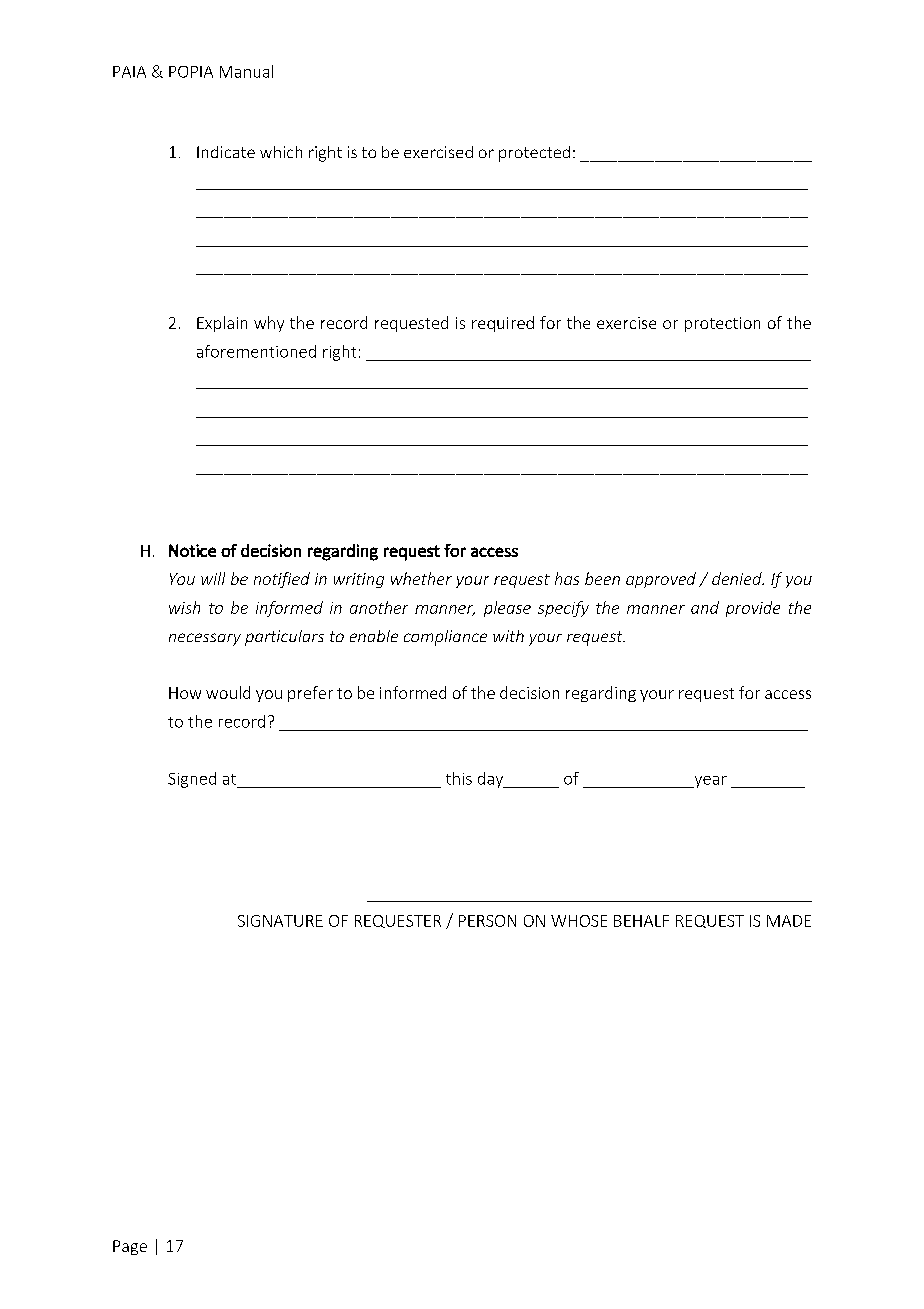 This screenshot has height=1309, width=924. Describe the element at coordinates (641, 921) in the screenshot. I see `BEHALF` at that location.
